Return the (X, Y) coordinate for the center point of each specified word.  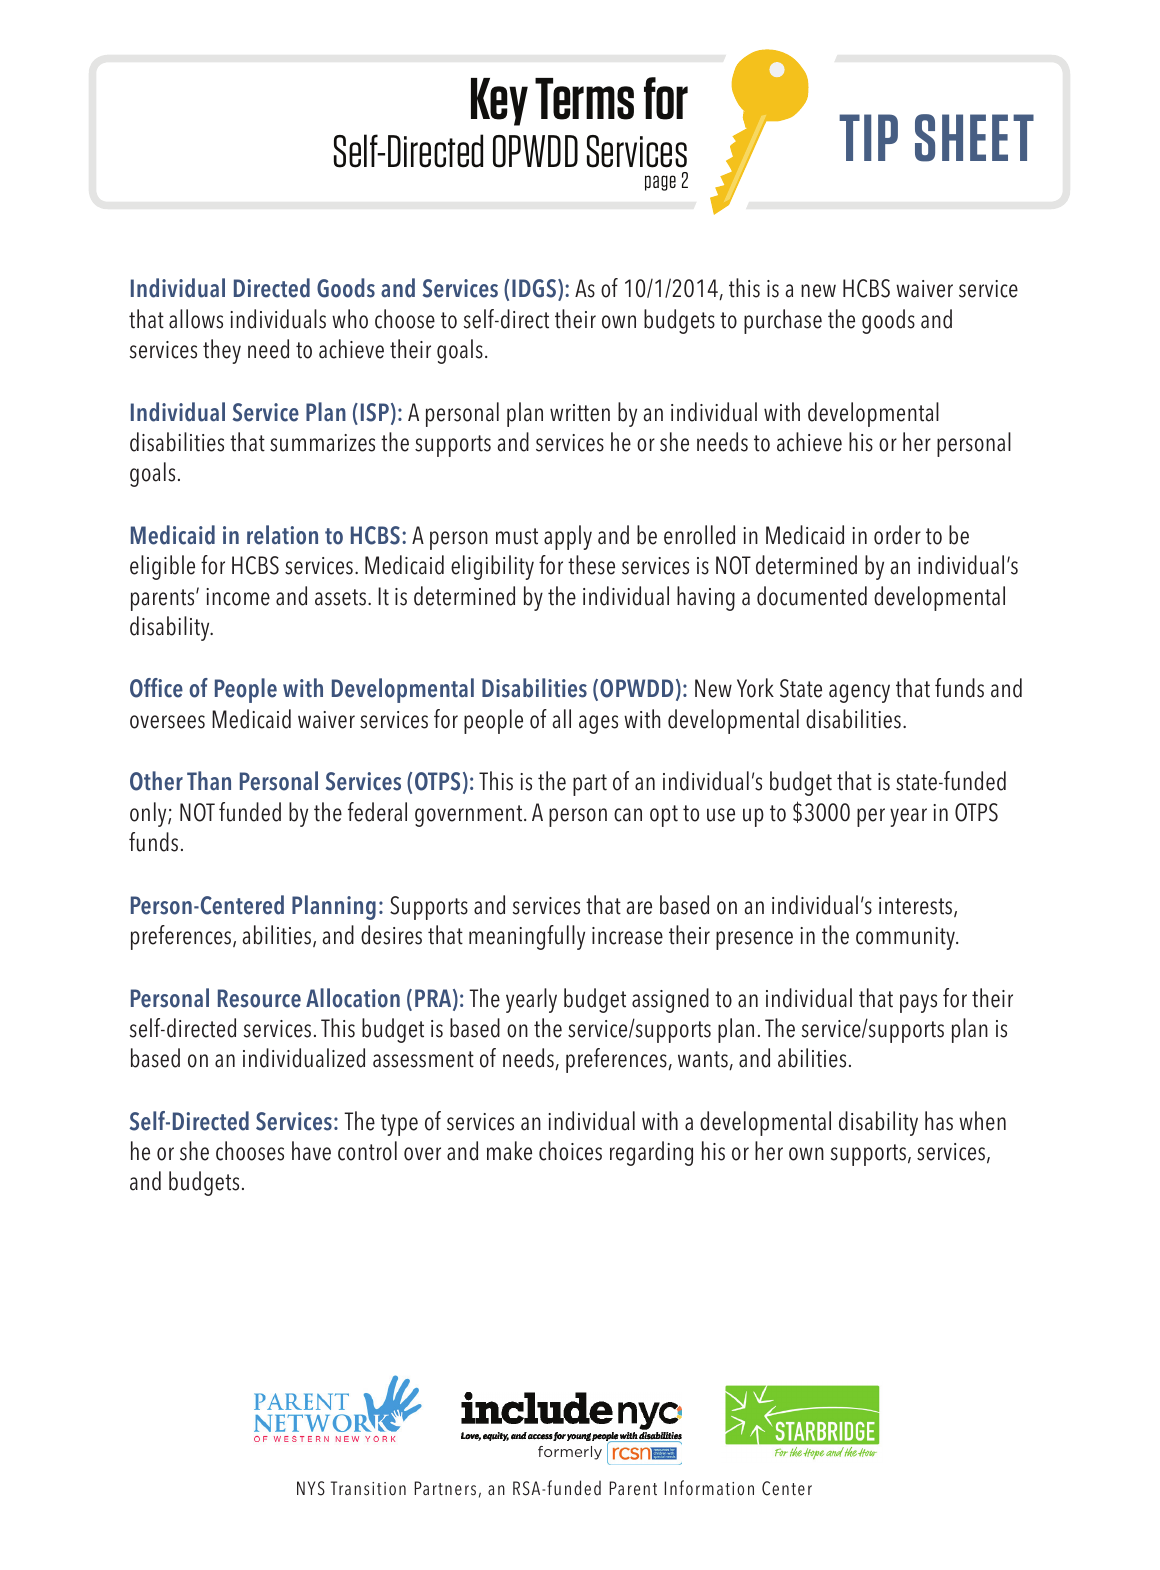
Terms (584, 99)
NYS (311, 1488)
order (897, 535)
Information (709, 1488)
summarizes (322, 443)
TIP (868, 137)
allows (196, 319)
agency (859, 693)
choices (570, 1151)
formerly (570, 1453)
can (628, 815)
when (982, 1121)
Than (209, 780)
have (311, 1151)
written (580, 413)
